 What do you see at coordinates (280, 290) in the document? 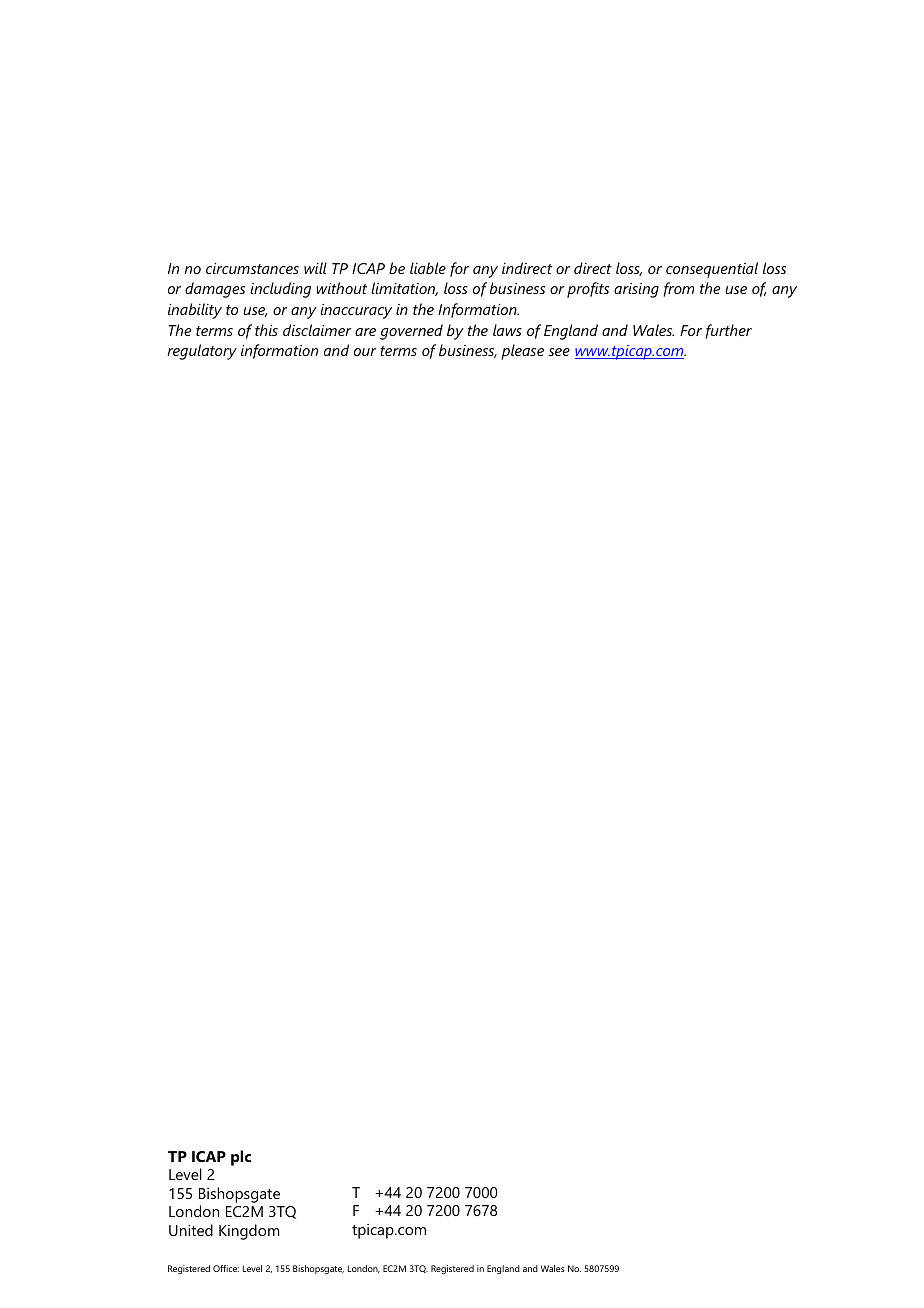
I see `including` at bounding box center [280, 290].
